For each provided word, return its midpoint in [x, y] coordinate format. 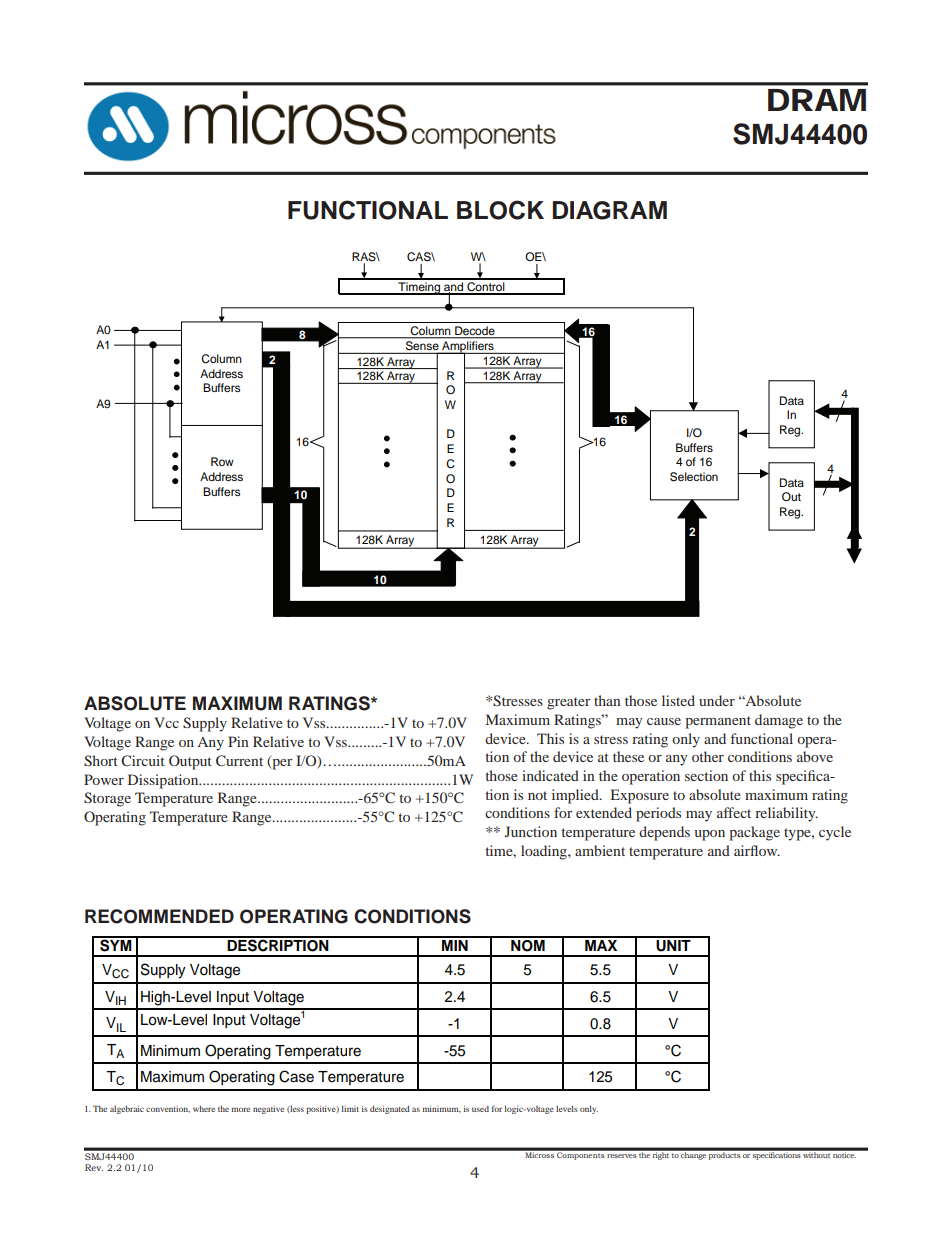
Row [222, 461]
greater [569, 703]
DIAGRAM [610, 210]
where [204, 1109]
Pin [238, 741]
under [717, 700]
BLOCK [500, 210]
